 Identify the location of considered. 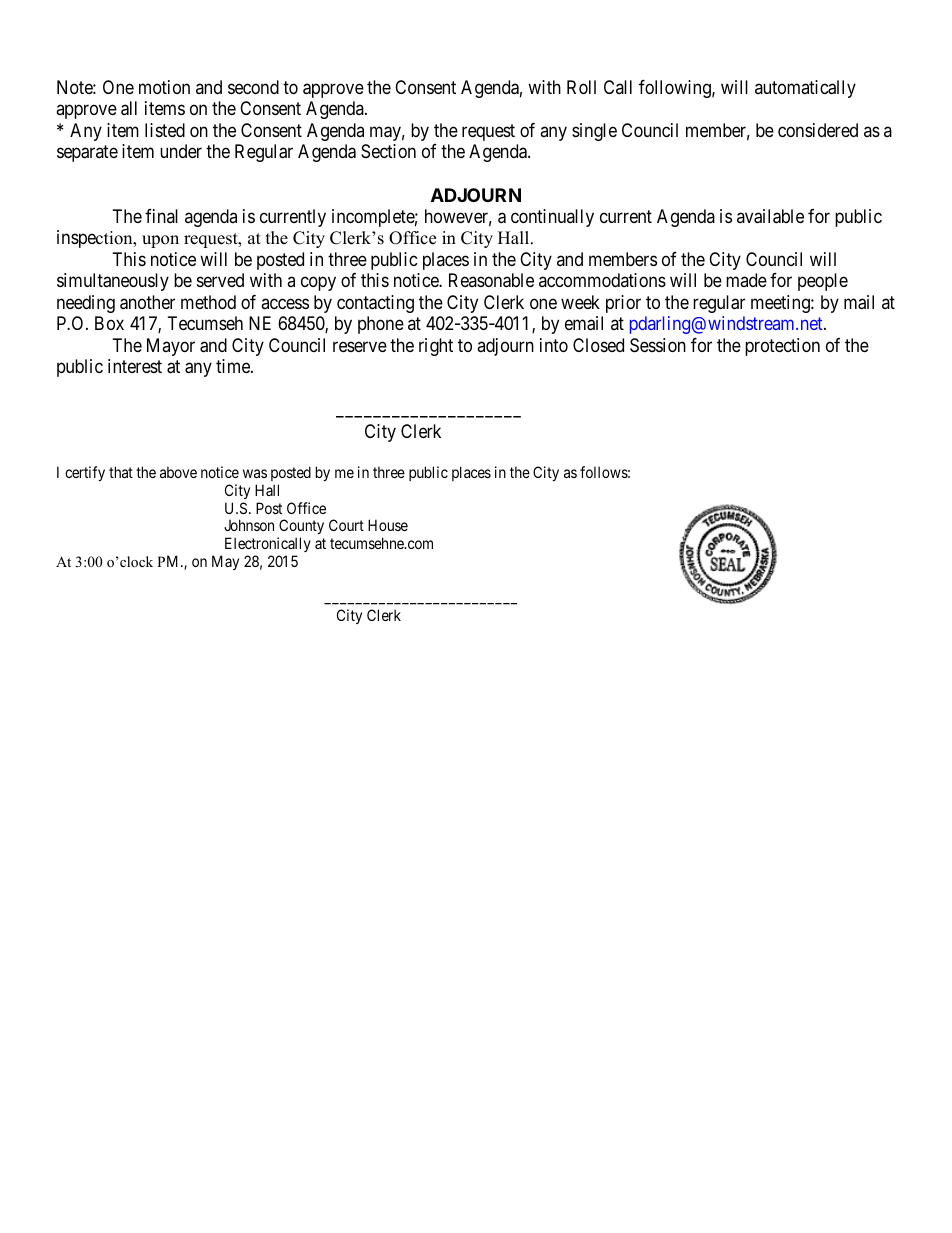
(818, 130).
